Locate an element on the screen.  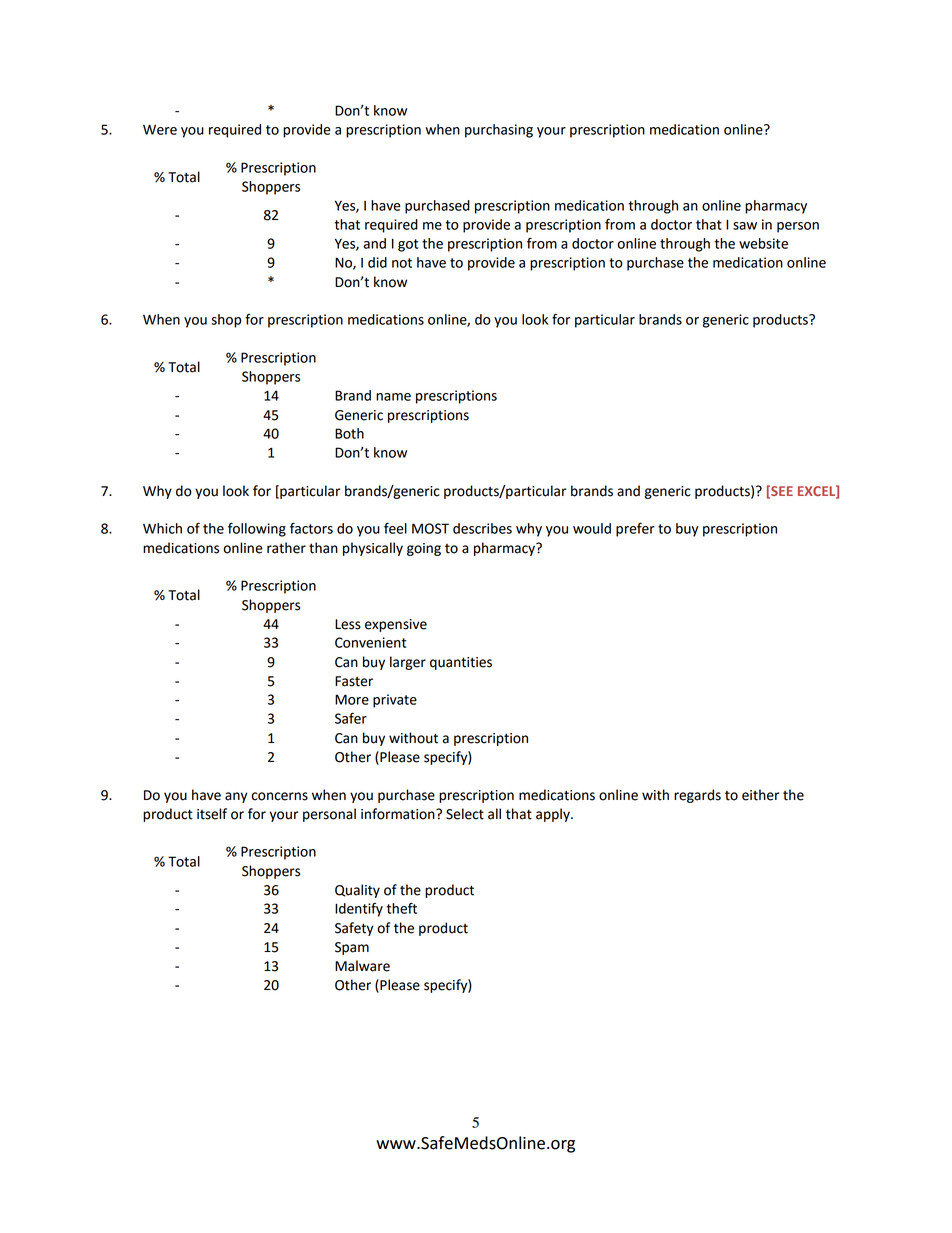
describes is located at coordinates (482, 528).
